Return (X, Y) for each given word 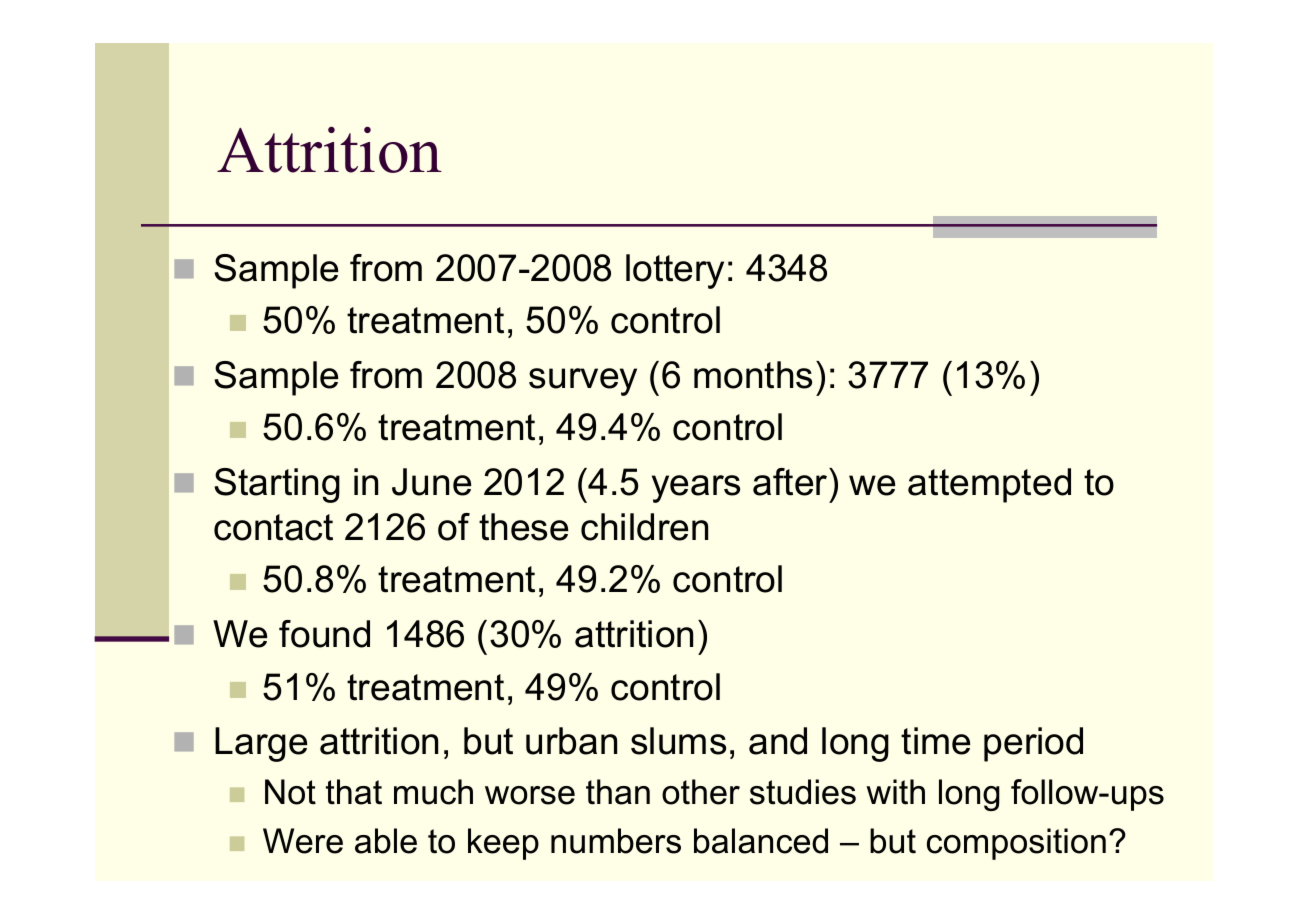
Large (261, 744)
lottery (675, 271)
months (753, 375)
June (431, 482)
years (696, 489)
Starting (277, 485)
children (644, 527)
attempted (989, 485)
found (324, 634)
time (935, 741)
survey (583, 382)
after (791, 482)
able (386, 841)
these (523, 527)
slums (678, 741)
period (1033, 744)
